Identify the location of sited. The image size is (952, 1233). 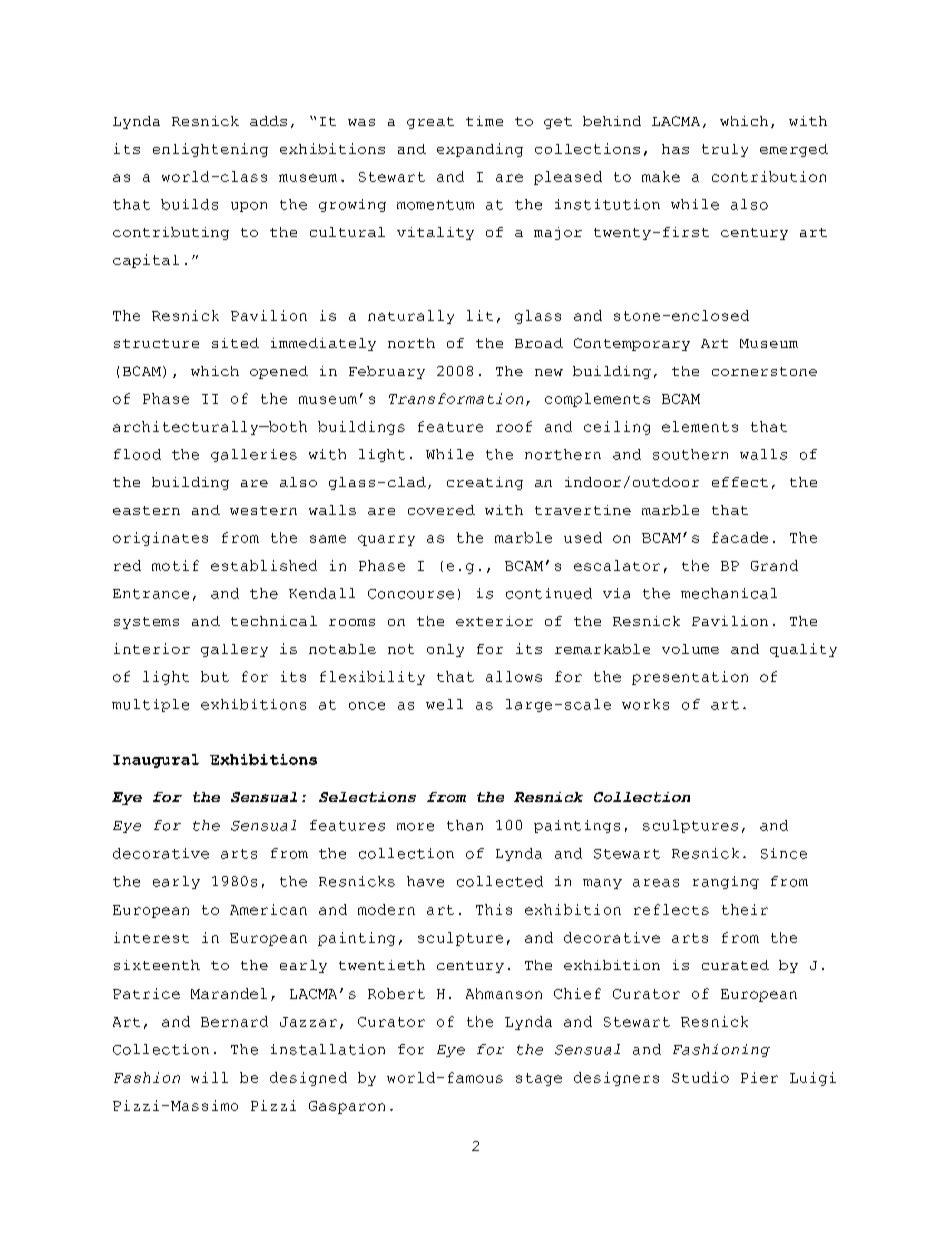
(235, 343).
